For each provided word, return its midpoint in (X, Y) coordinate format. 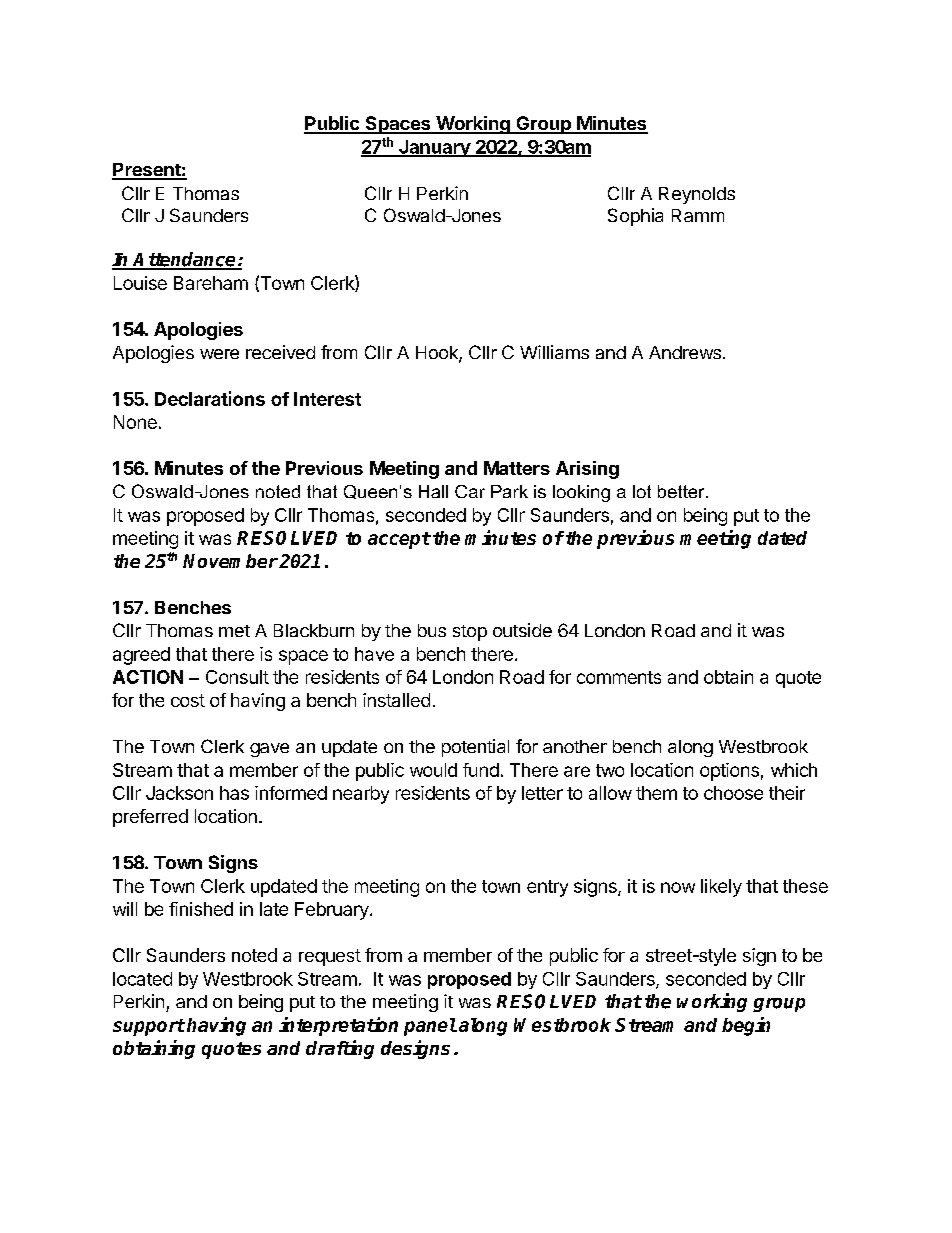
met (234, 631)
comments (619, 677)
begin (746, 1026)
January (434, 148)
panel (430, 1027)
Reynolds (697, 195)
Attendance (184, 260)
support (149, 1027)
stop (470, 633)
